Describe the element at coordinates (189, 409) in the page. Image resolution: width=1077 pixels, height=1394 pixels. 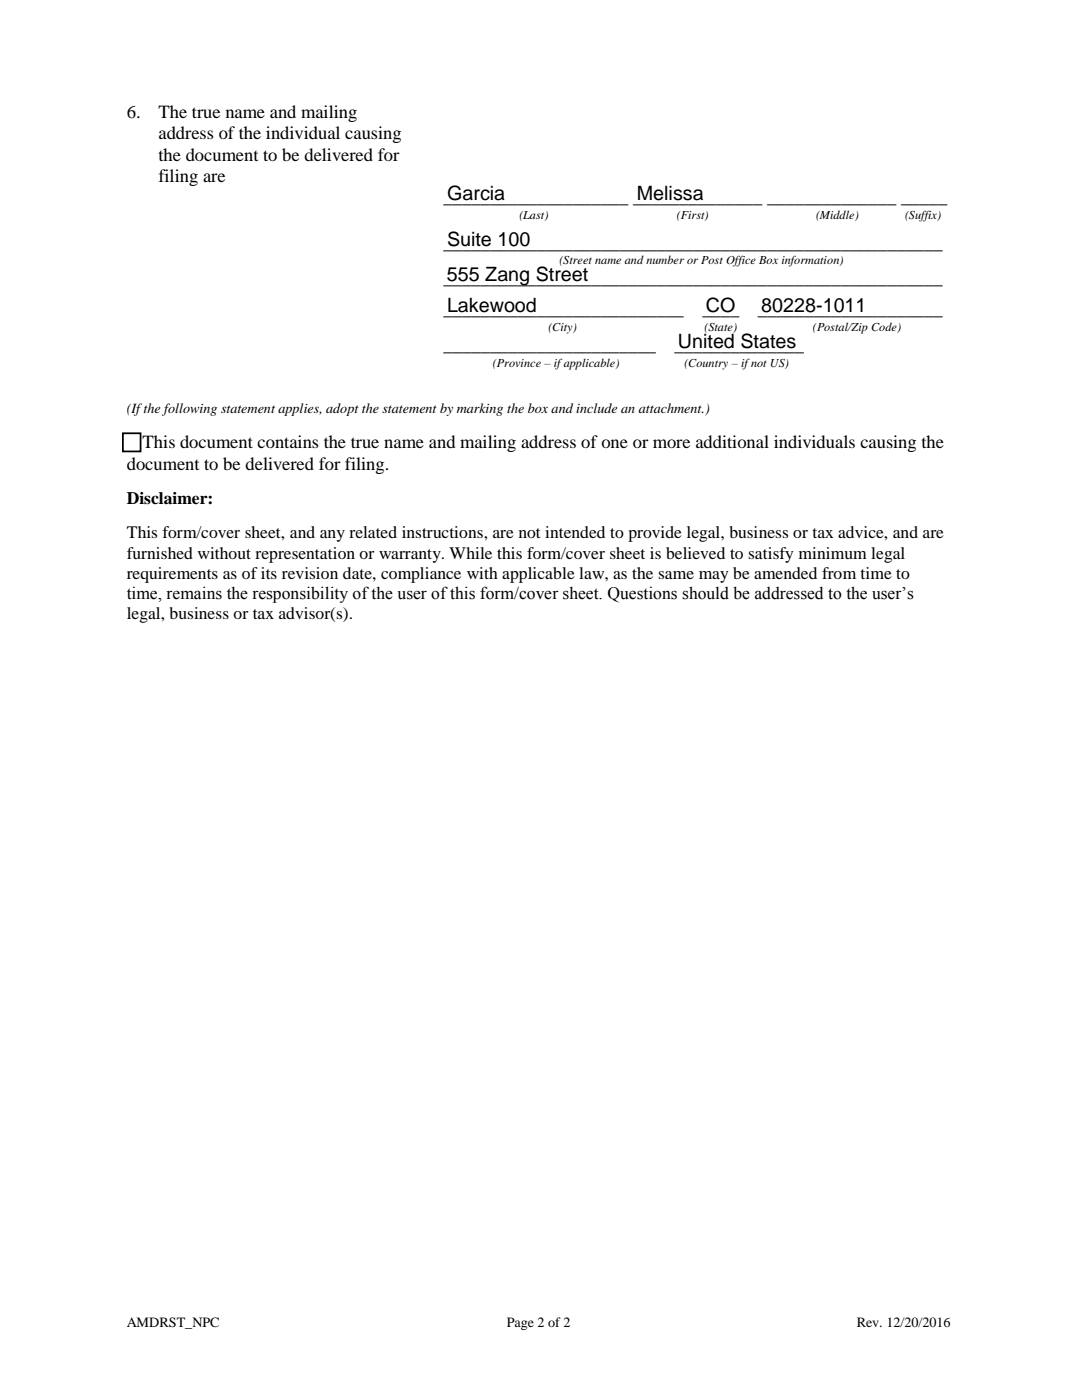
I see `following` at that location.
